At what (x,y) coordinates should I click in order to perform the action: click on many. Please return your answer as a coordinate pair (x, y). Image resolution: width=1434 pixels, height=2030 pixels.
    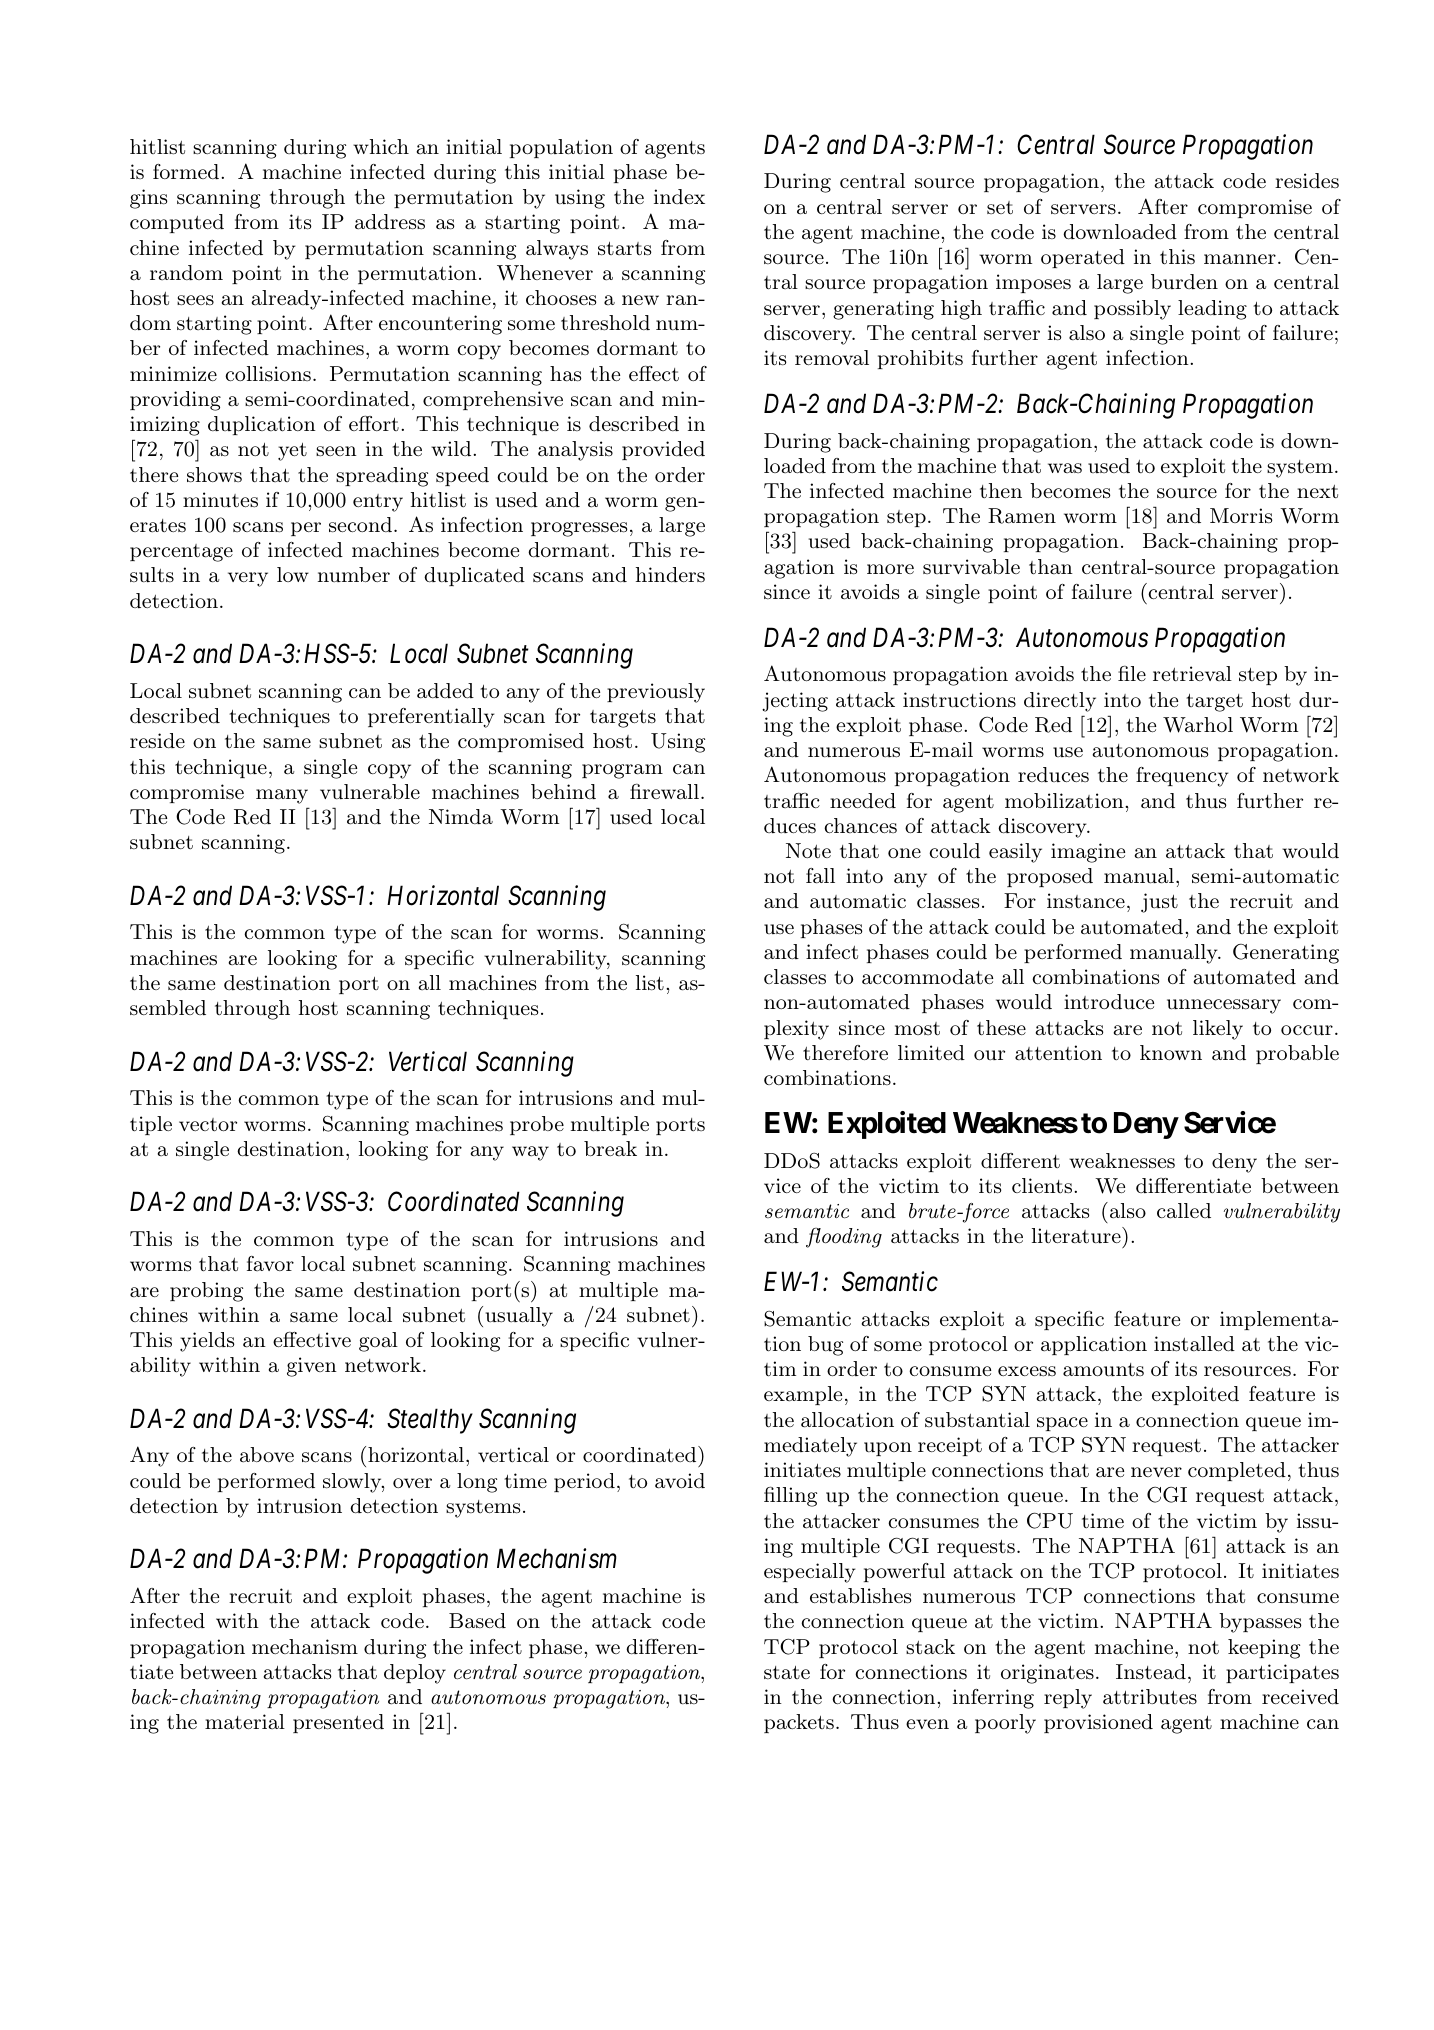
    Looking at the image, I should click on (282, 796).
